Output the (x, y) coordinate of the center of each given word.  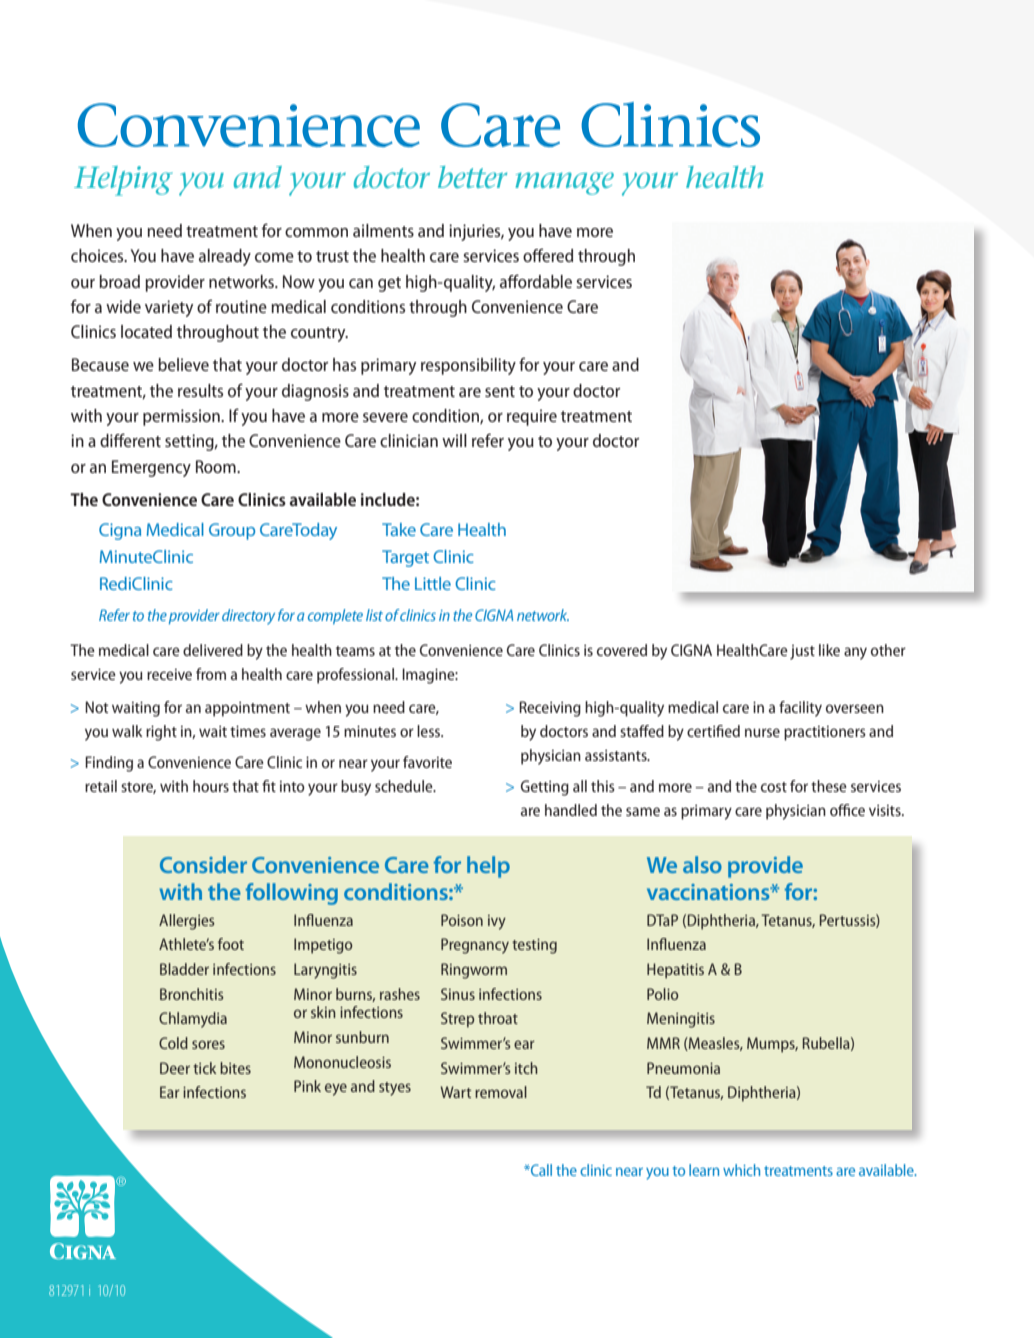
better (472, 177)
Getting (545, 788)
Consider (203, 864)
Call (540, 1170)
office (847, 810)
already (225, 257)
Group (232, 531)
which (741, 1170)
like (829, 650)
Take (399, 529)
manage (564, 183)
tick (204, 1068)
